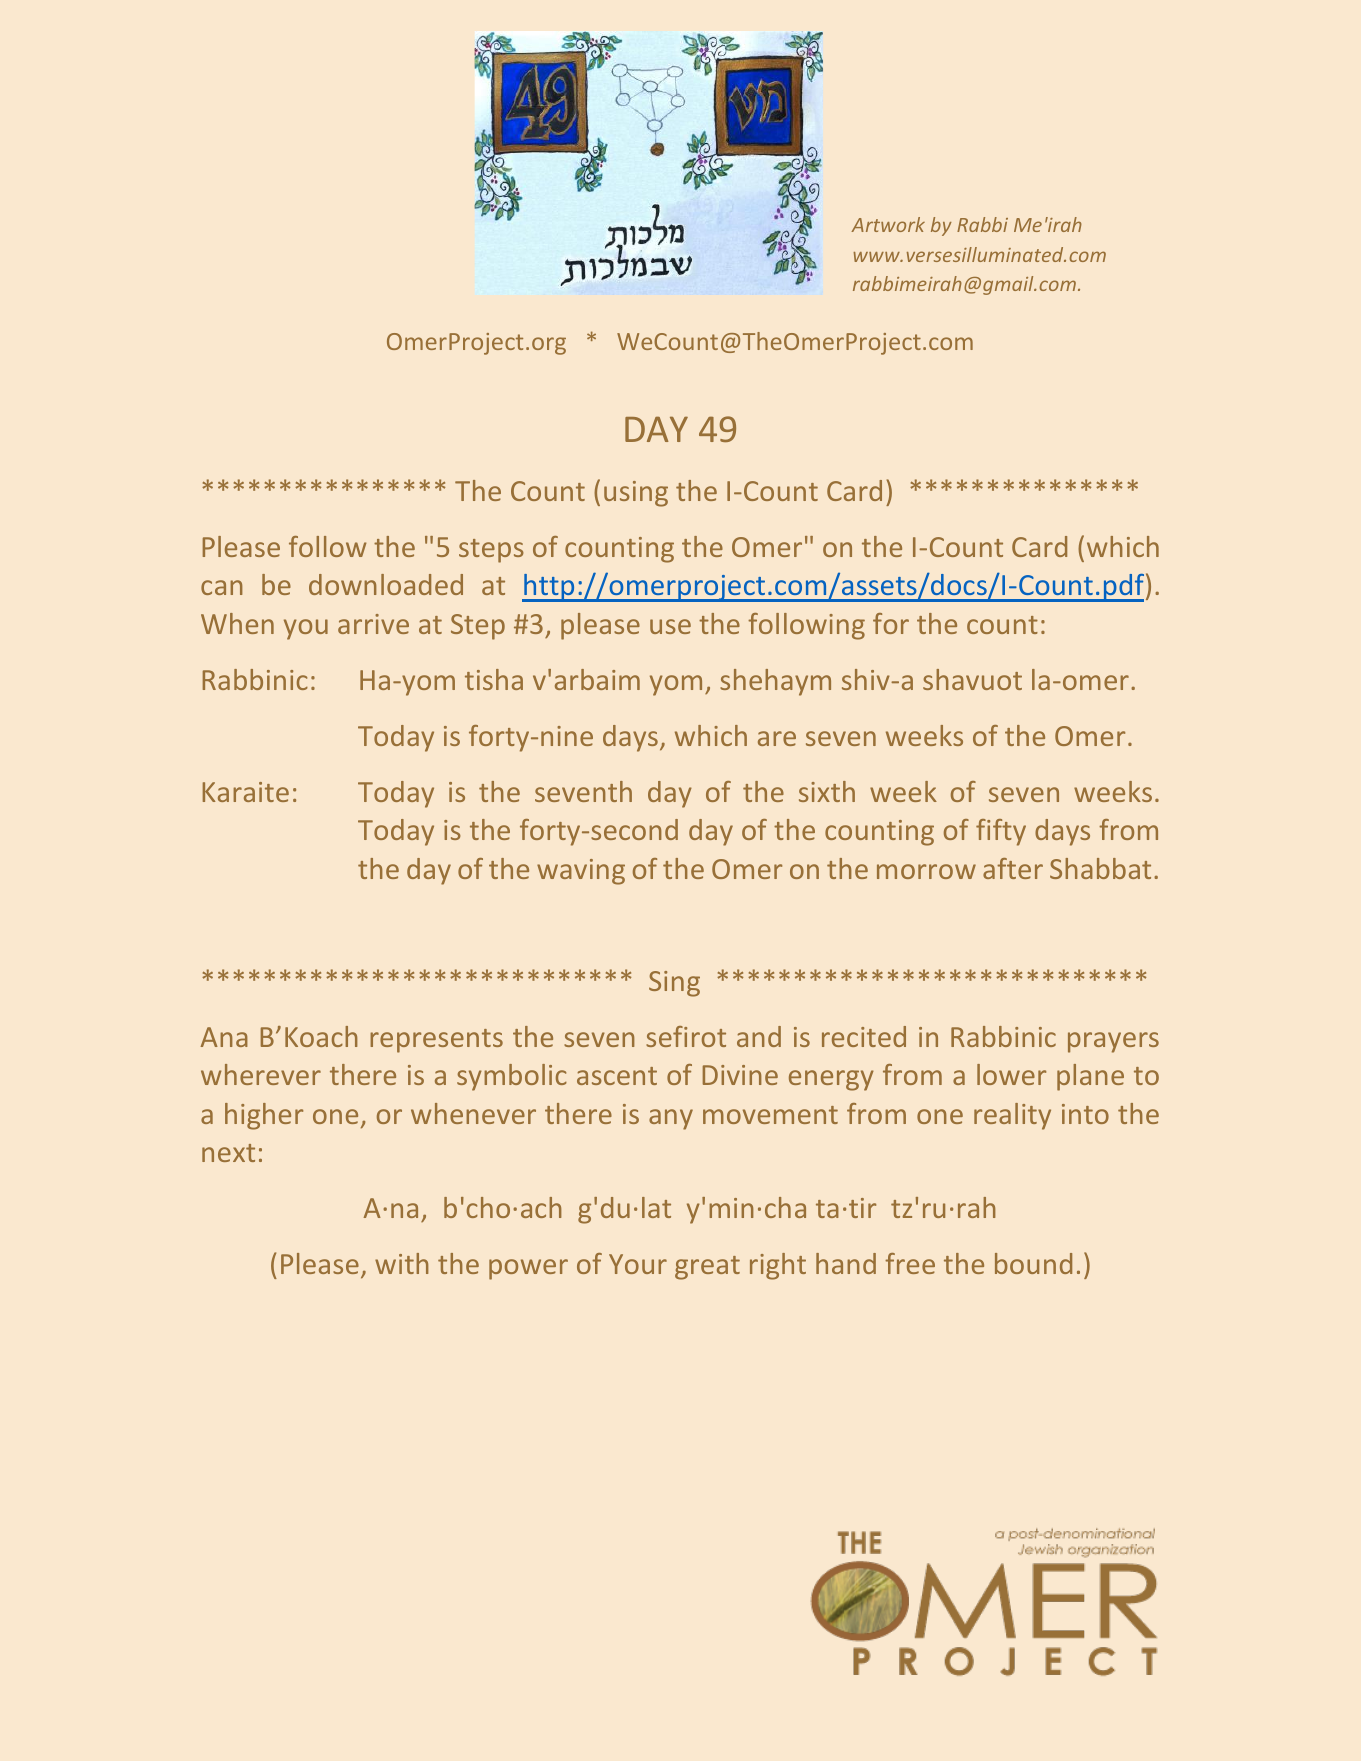  I want to click on are, so click(777, 738).
